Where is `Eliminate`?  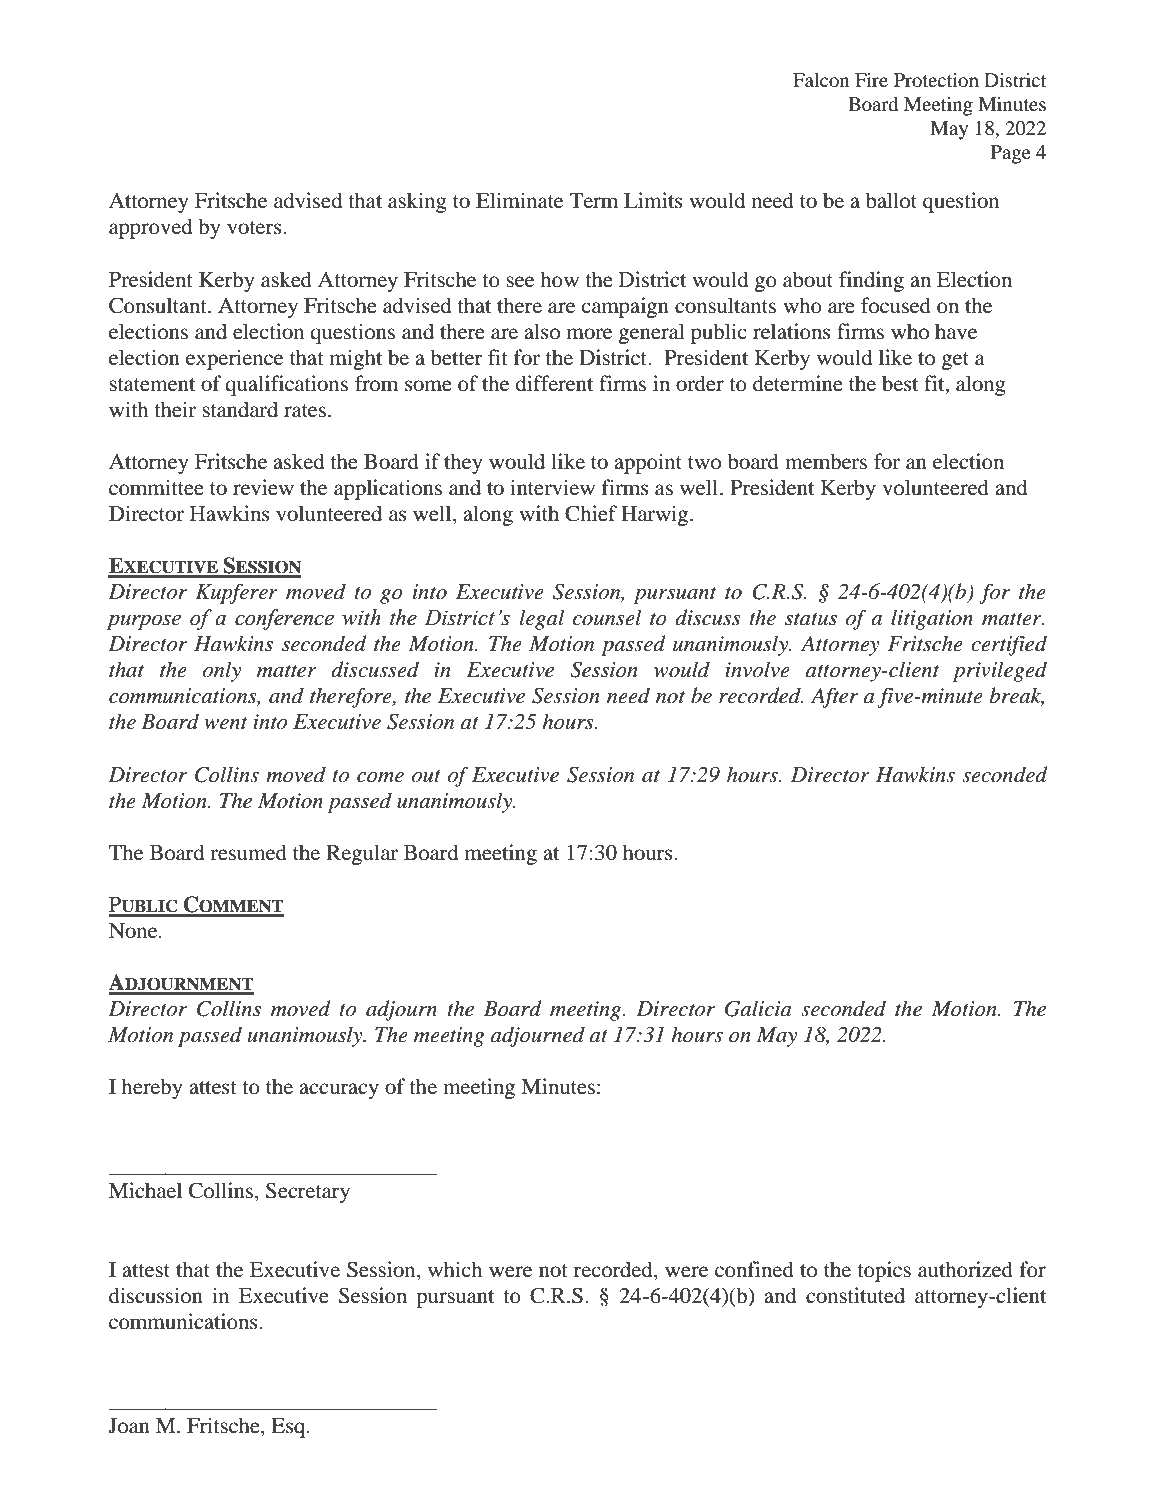
Eliminate is located at coordinates (519, 200).
